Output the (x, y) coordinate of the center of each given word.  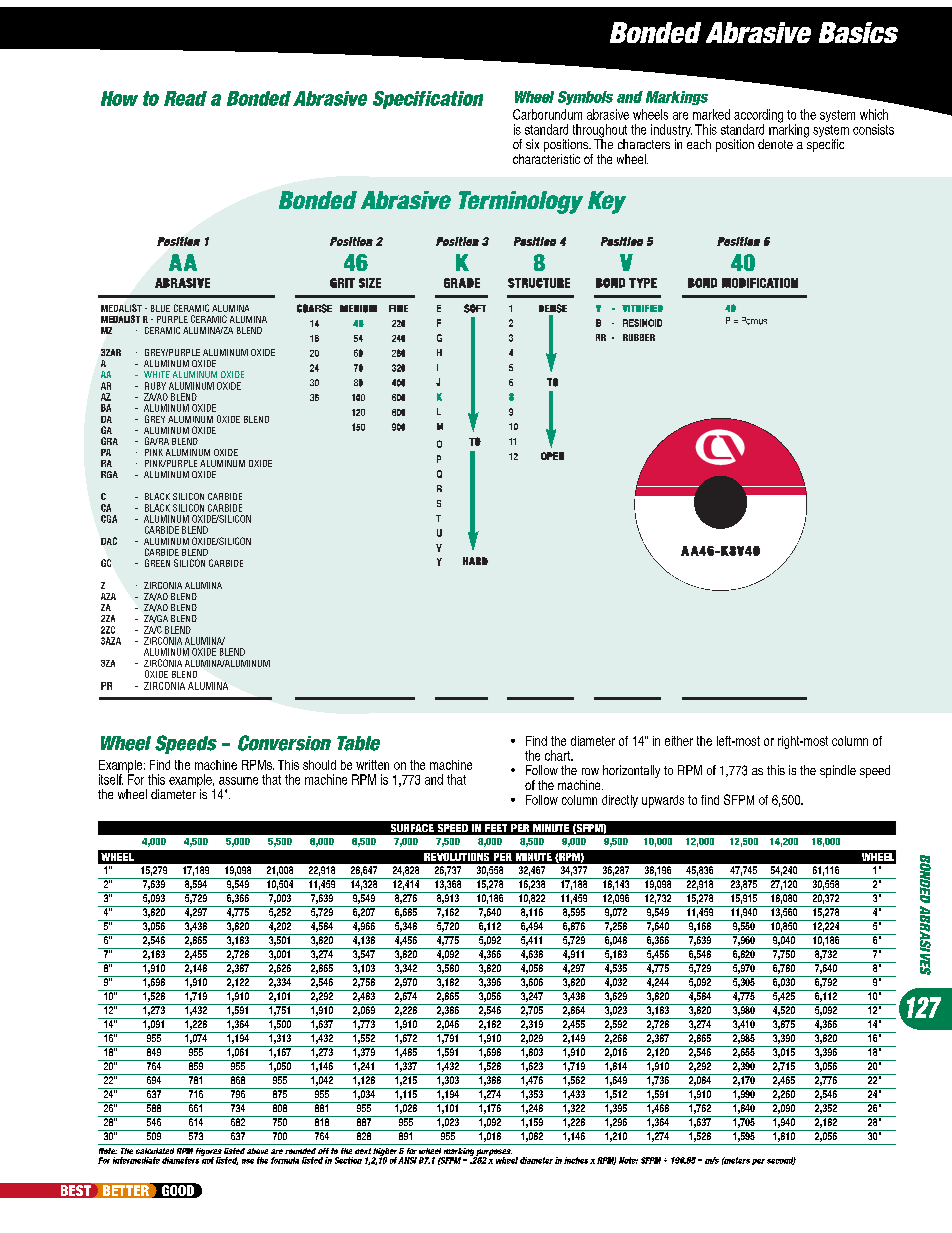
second (781, 1161)
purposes (493, 1153)
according (758, 117)
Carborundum (547, 114)
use (248, 1161)
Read (185, 98)
